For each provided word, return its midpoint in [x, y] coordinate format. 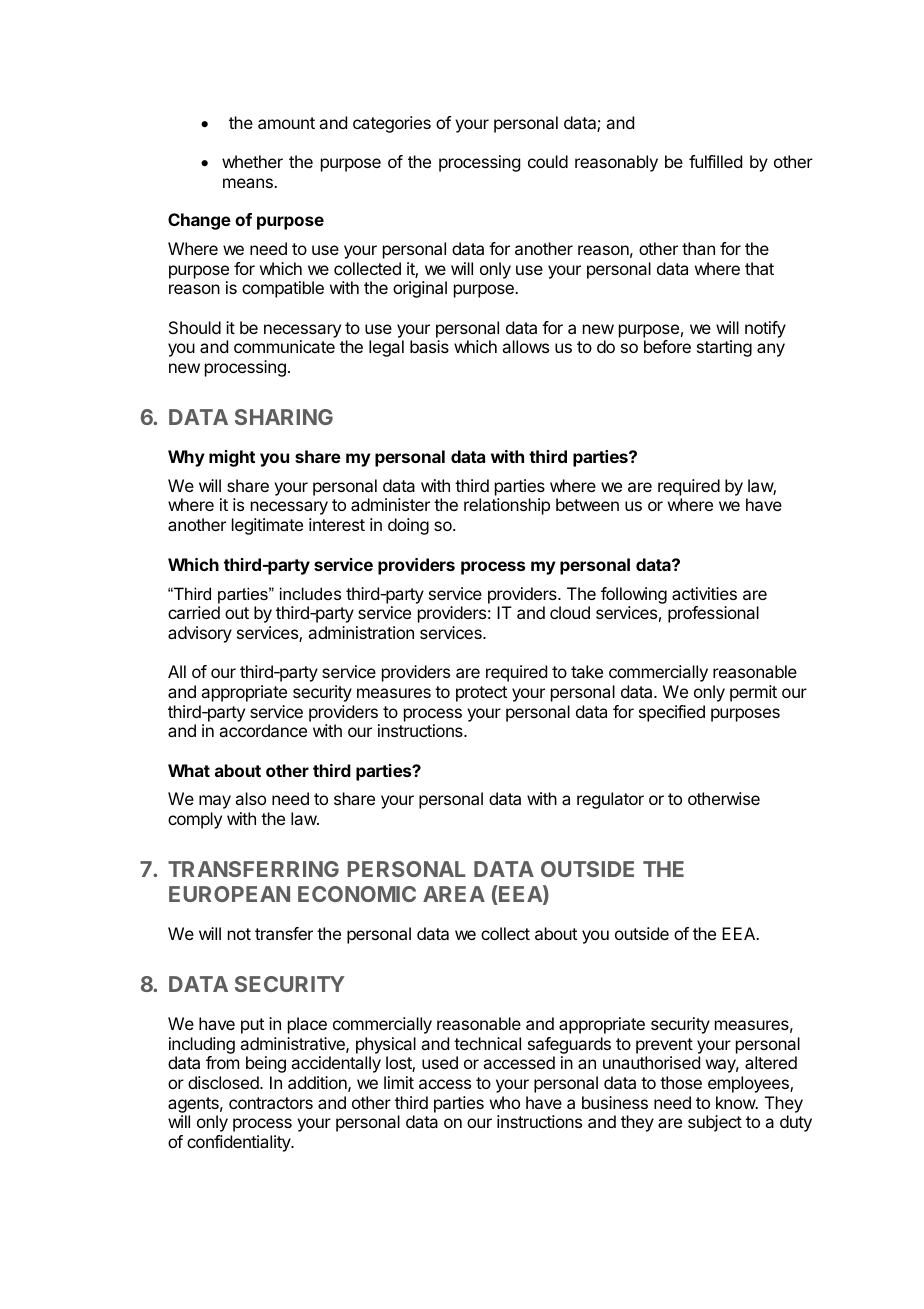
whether [252, 161]
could [548, 161]
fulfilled [715, 161]
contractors [271, 1103]
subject [715, 1123]
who [505, 1102]
